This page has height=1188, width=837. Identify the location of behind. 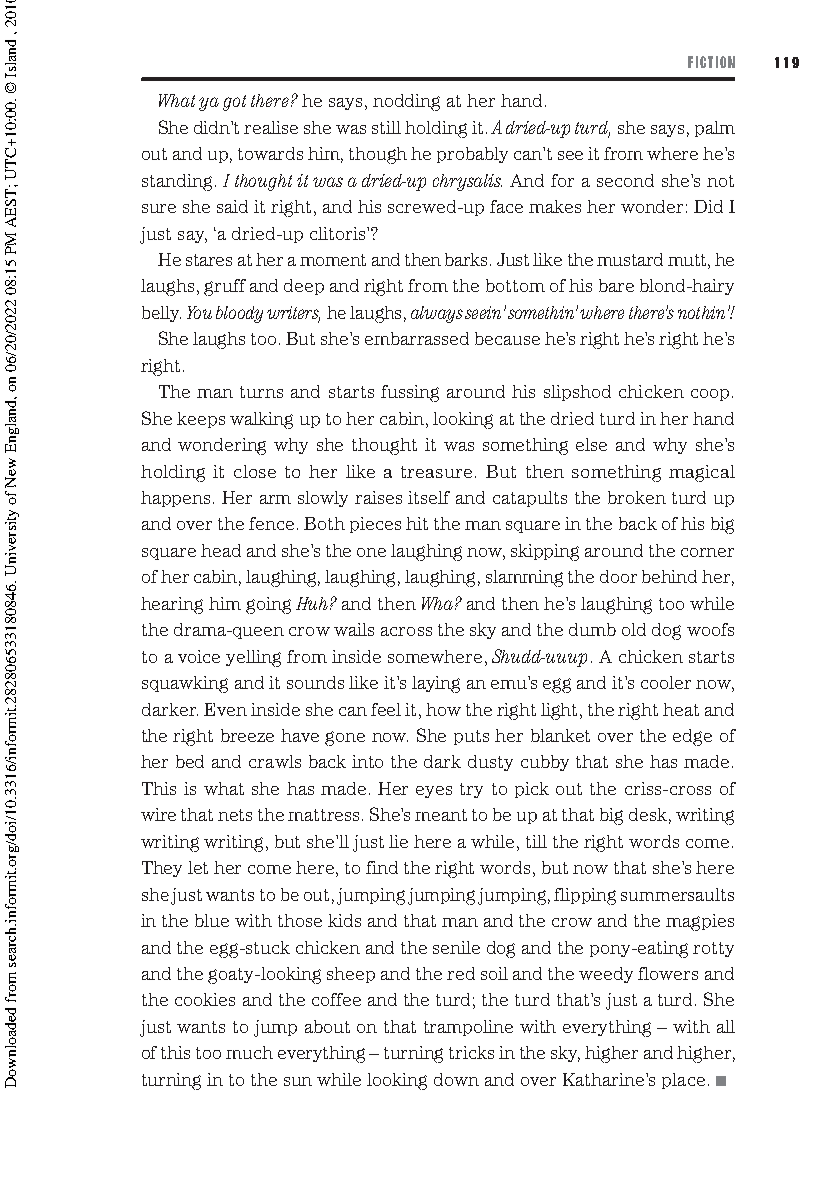
(669, 576).
